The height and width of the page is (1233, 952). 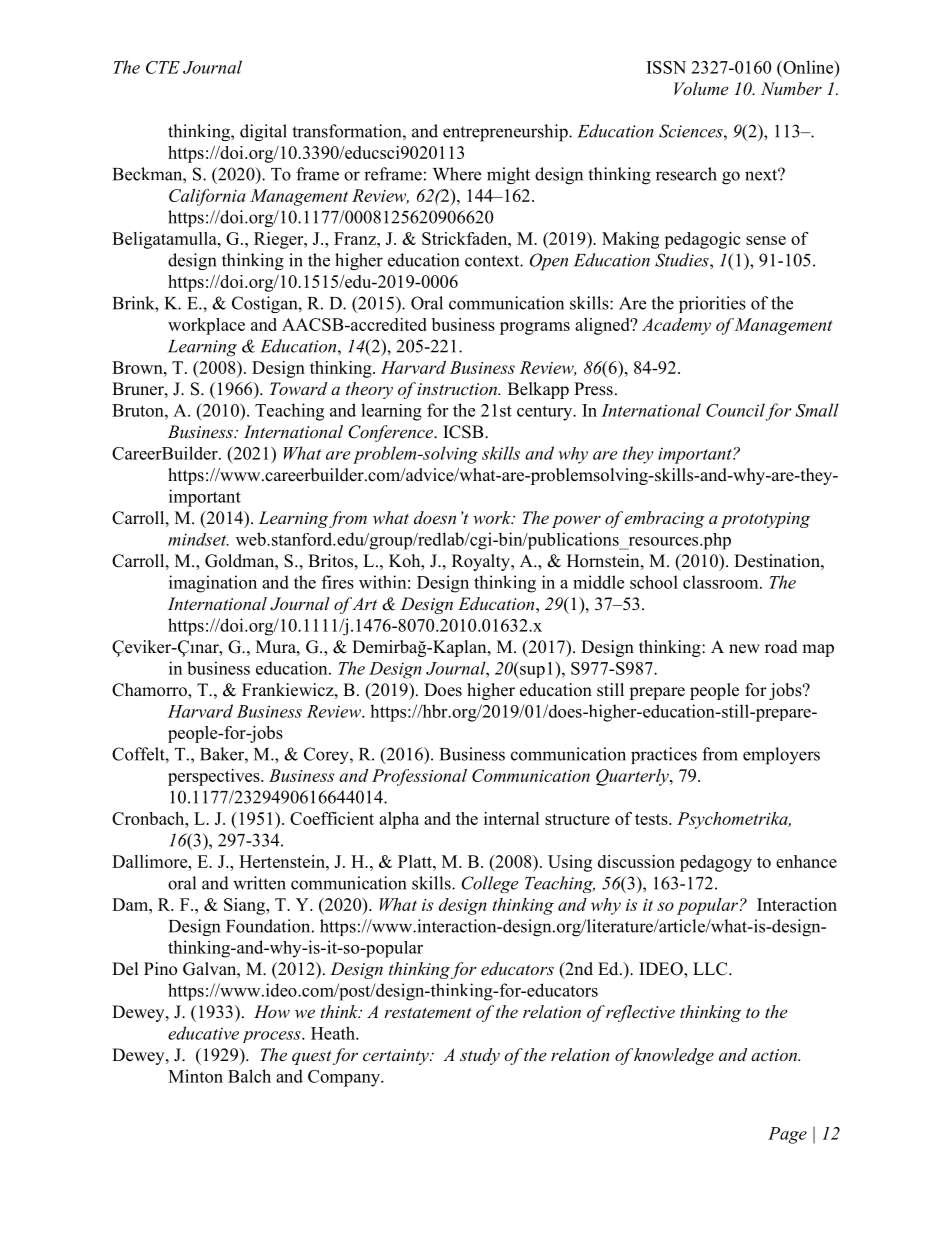 What do you see at coordinates (458, 389) in the page?
I see `instruction` at bounding box center [458, 389].
